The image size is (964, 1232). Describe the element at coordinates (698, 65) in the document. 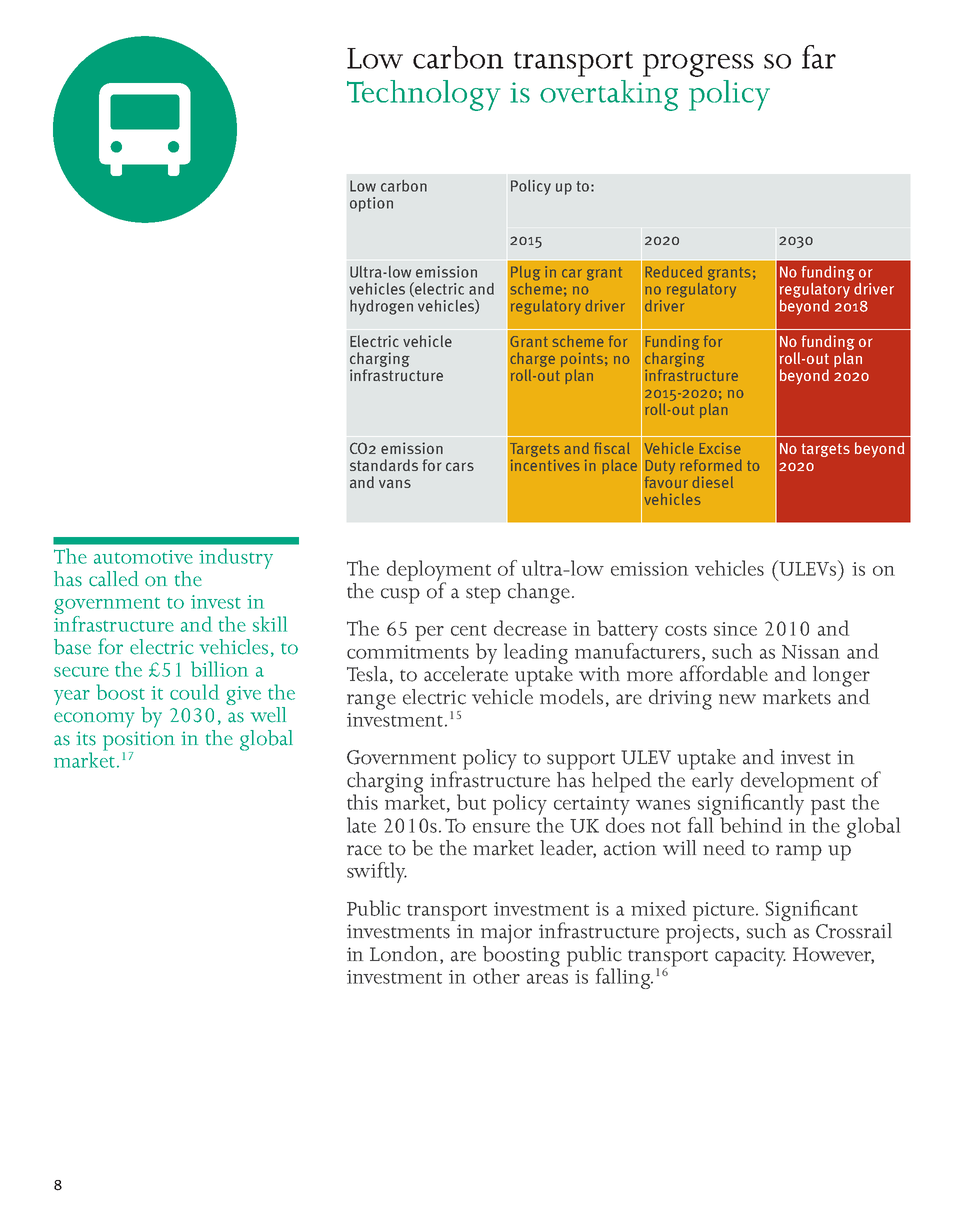

I see `progress` at that location.
